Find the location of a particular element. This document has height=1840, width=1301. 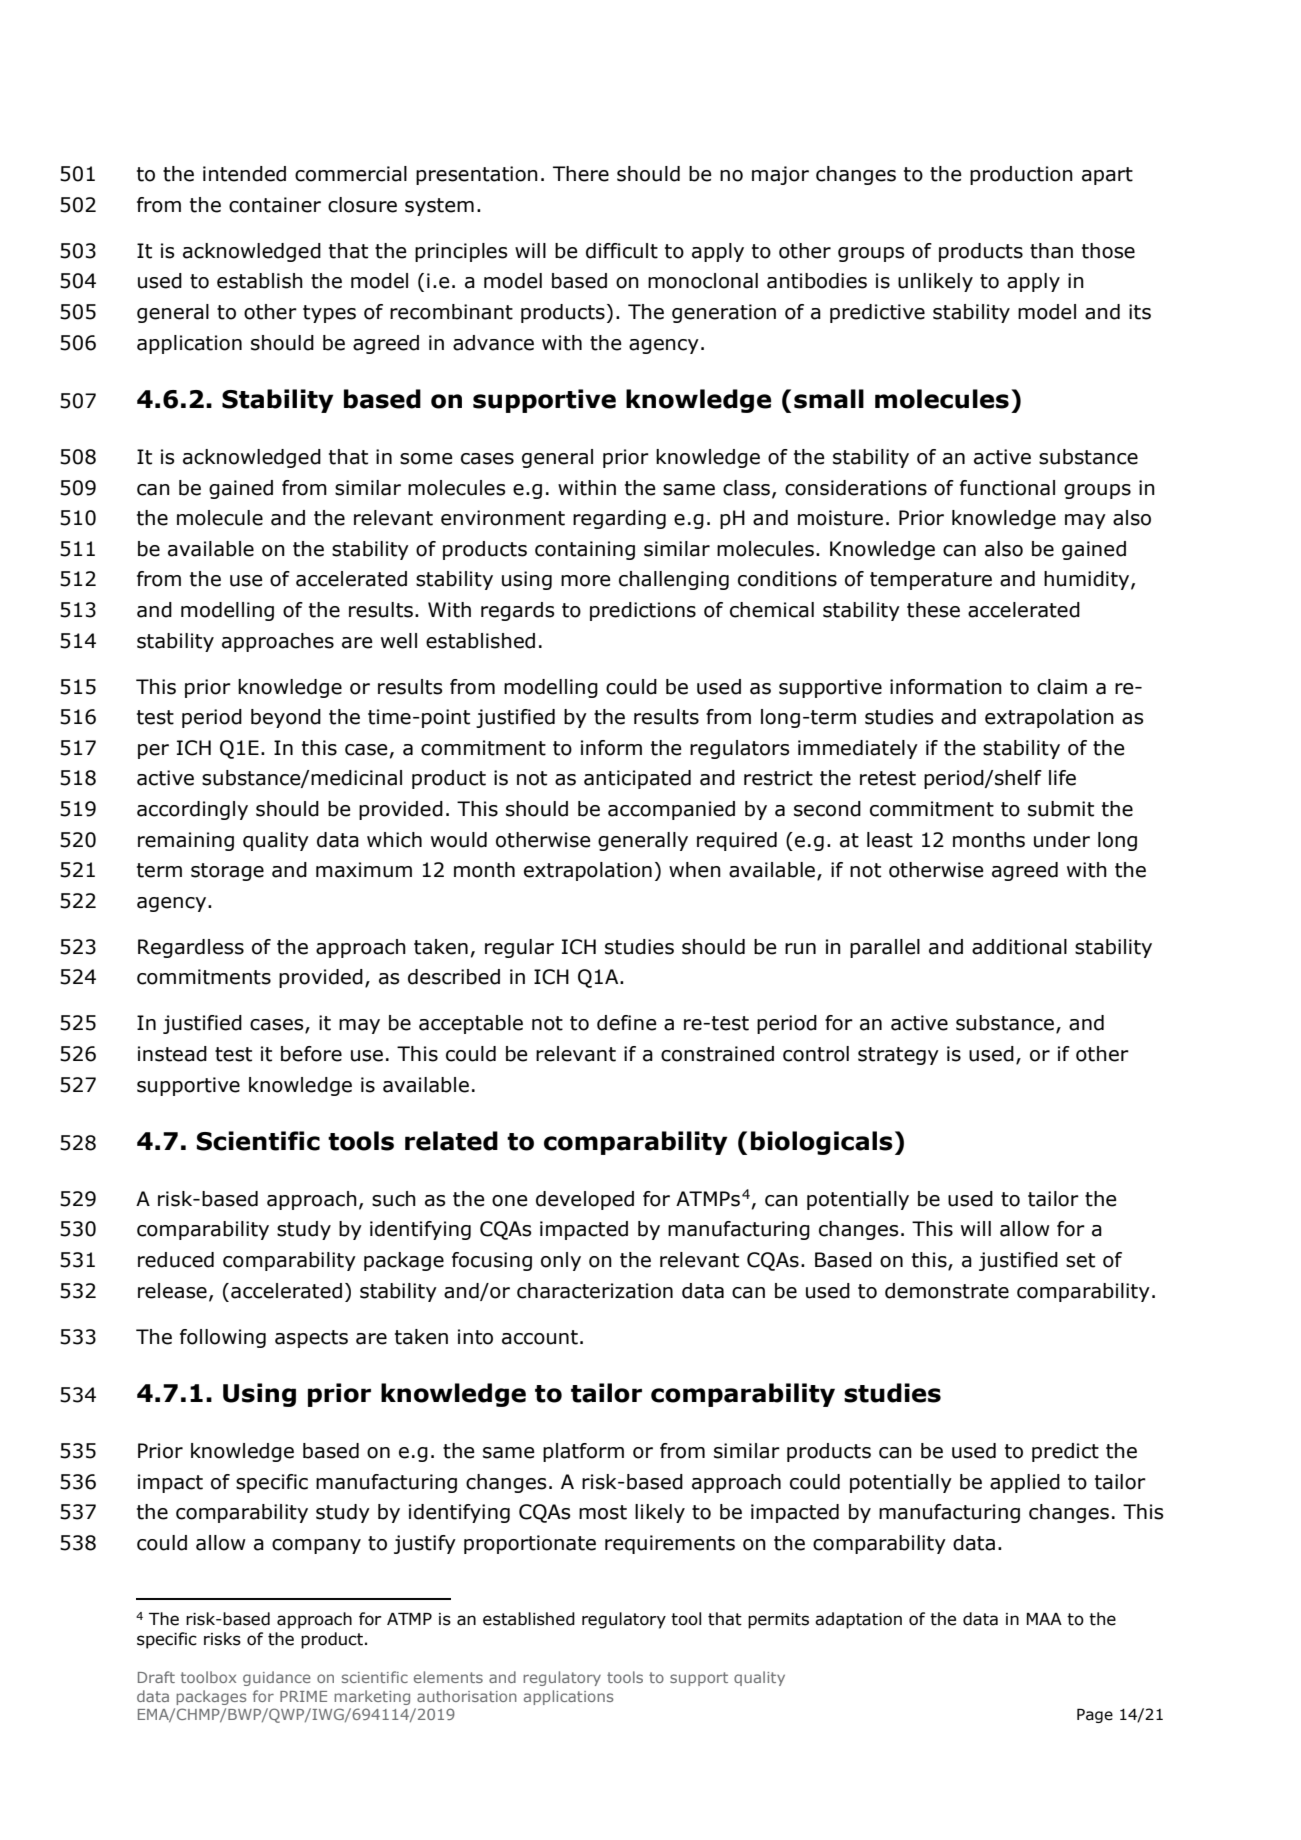

anticipated is located at coordinates (637, 779).
